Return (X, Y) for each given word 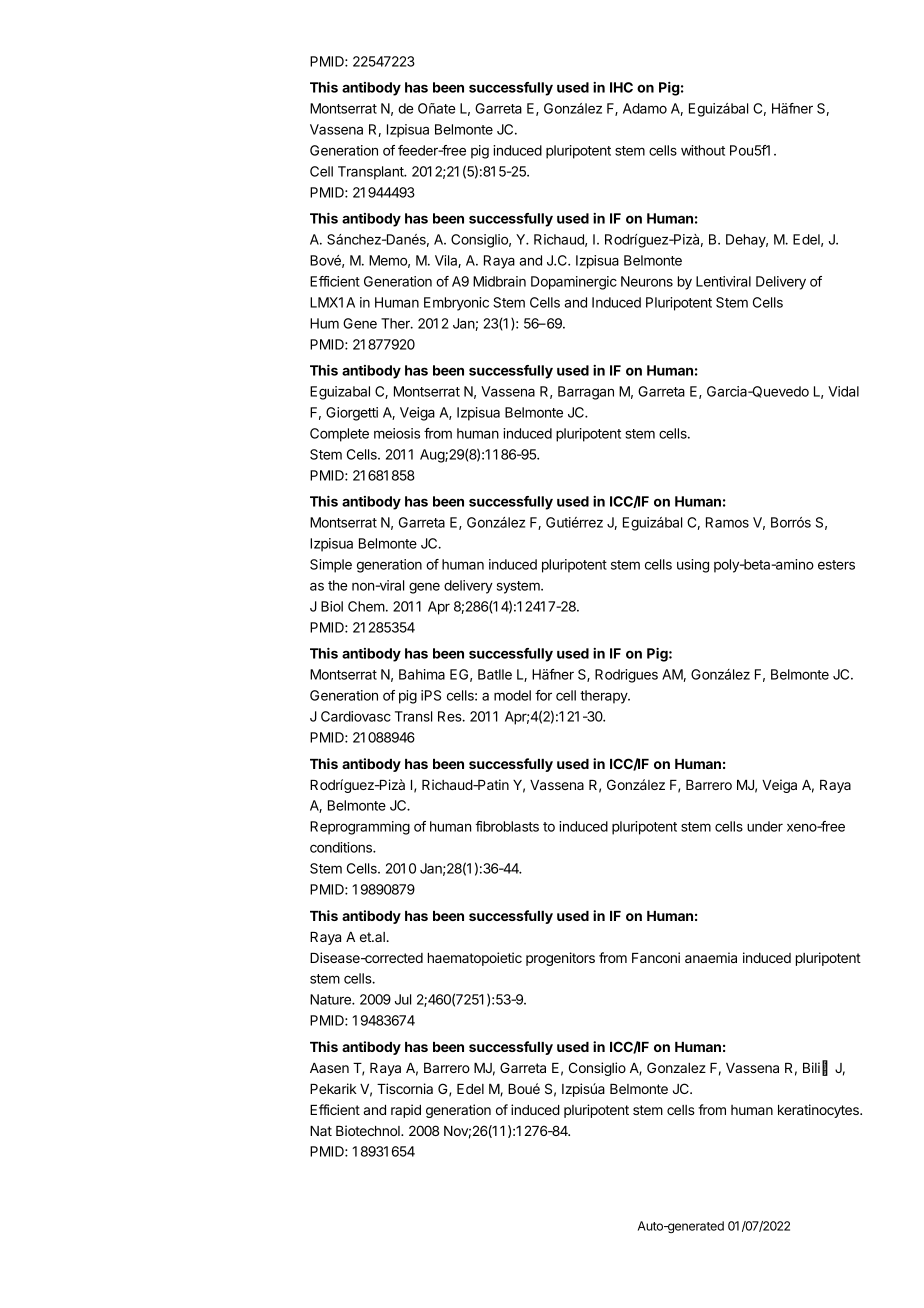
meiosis (397, 433)
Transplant (372, 173)
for (543, 695)
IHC (621, 87)
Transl (413, 716)
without (703, 150)
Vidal (843, 391)
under (765, 826)
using (693, 566)
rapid (406, 1111)
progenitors (560, 959)
